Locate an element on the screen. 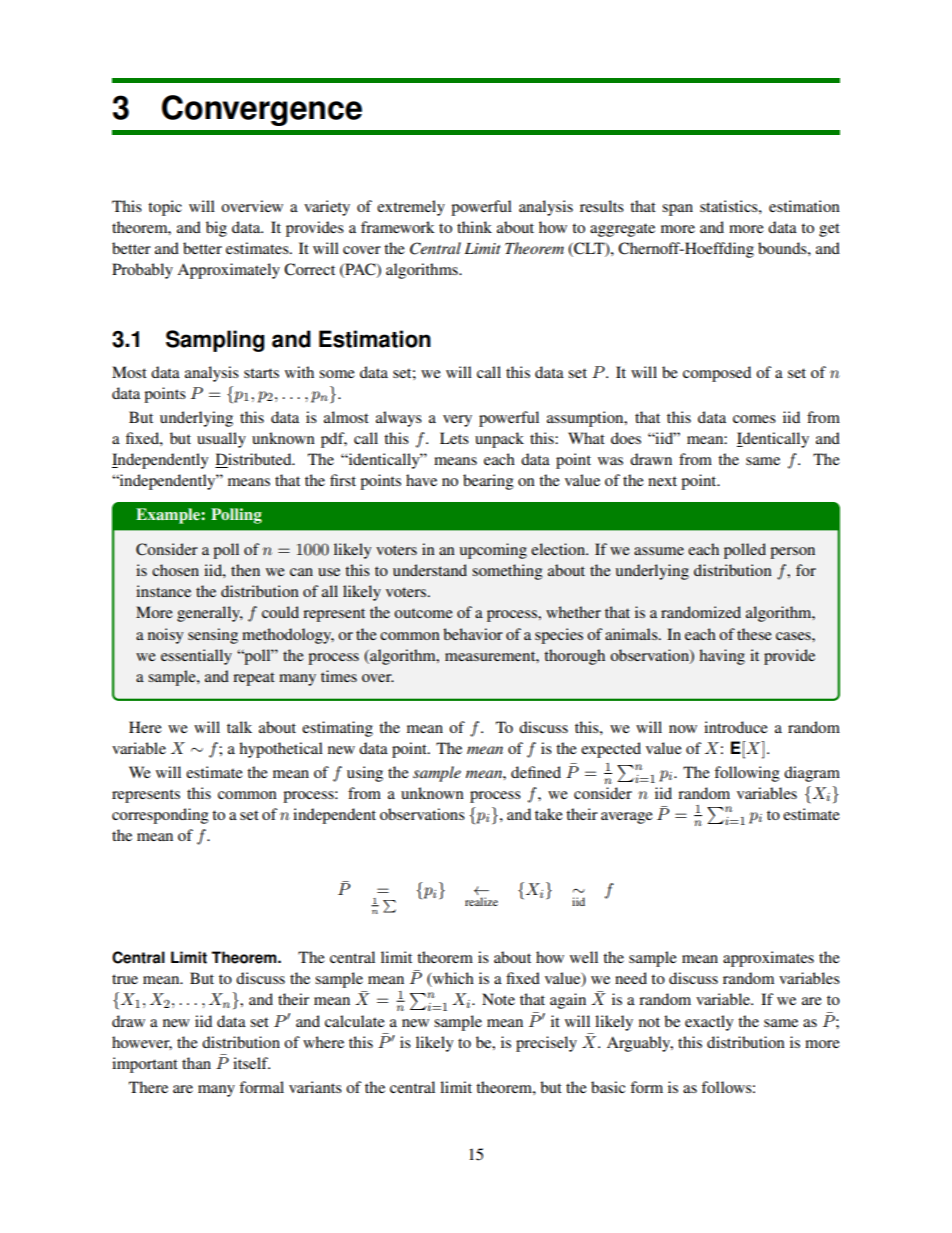 This screenshot has height=1233, width=952. Convergence is located at coordinates (262, 110).
